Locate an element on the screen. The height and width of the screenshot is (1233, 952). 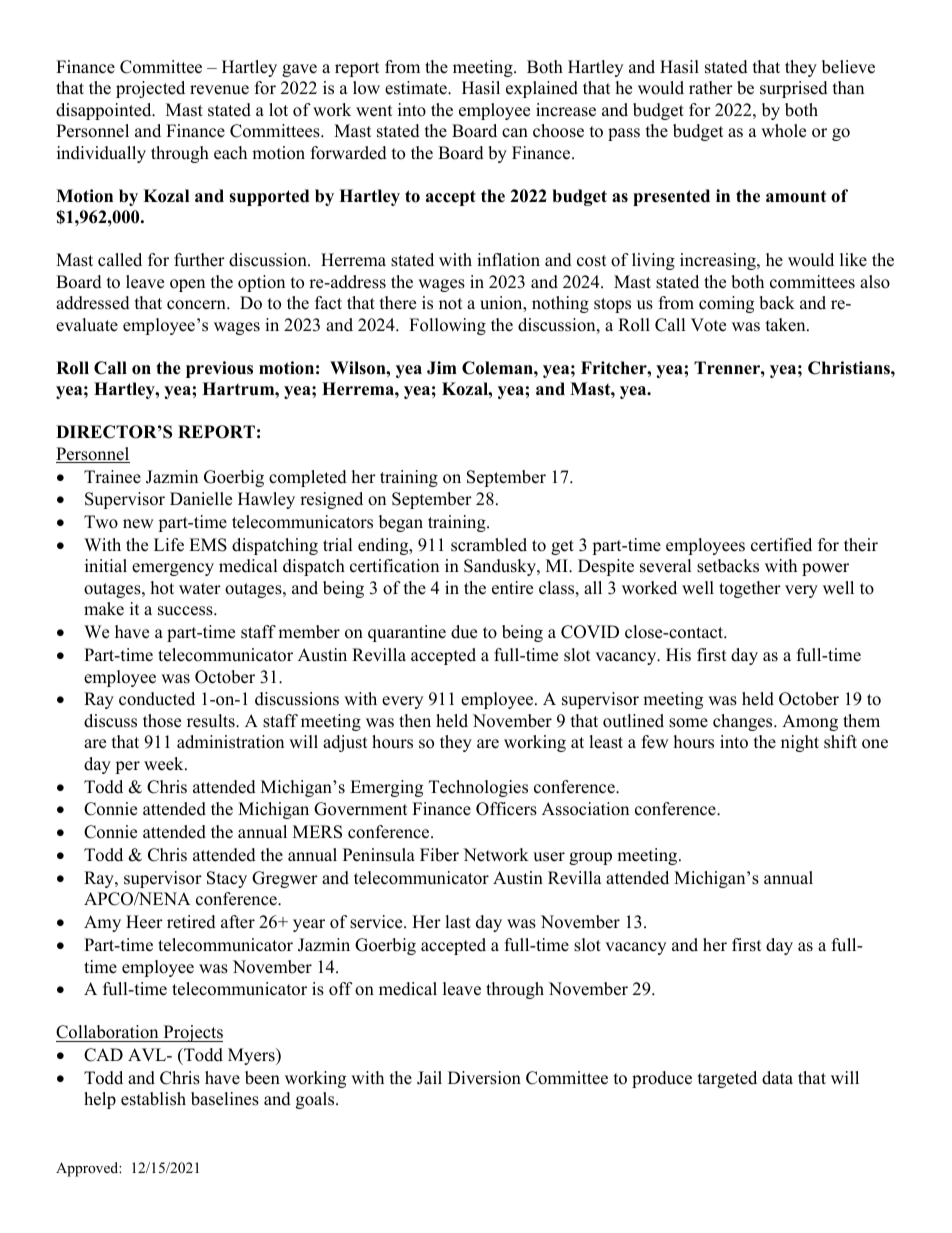
data is located at coordinates (777, 1078).
